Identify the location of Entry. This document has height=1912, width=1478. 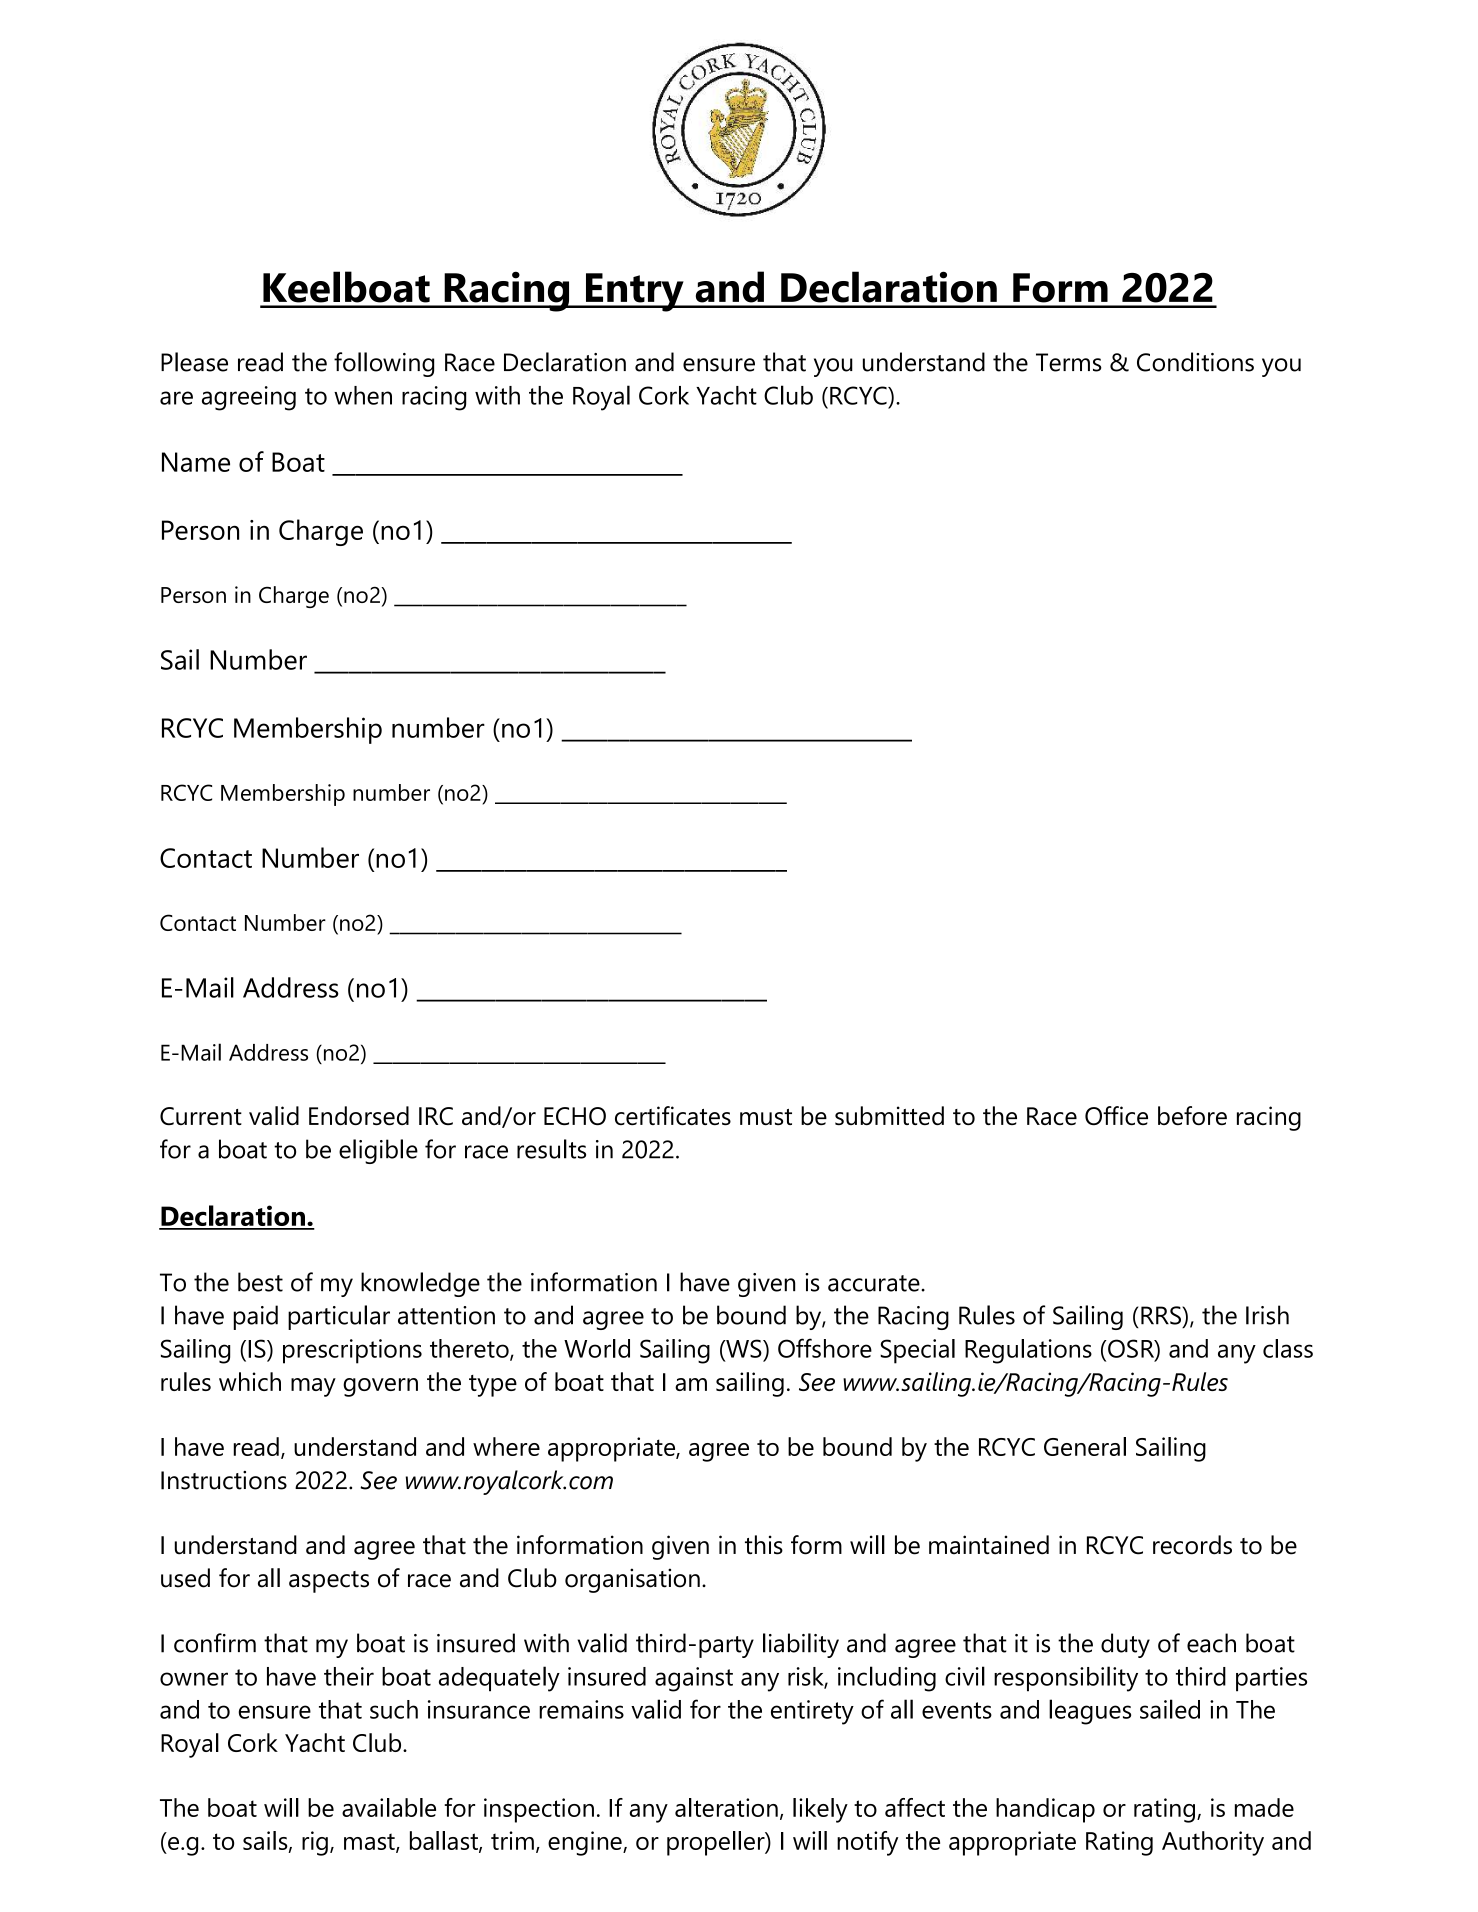
(634, 292).
